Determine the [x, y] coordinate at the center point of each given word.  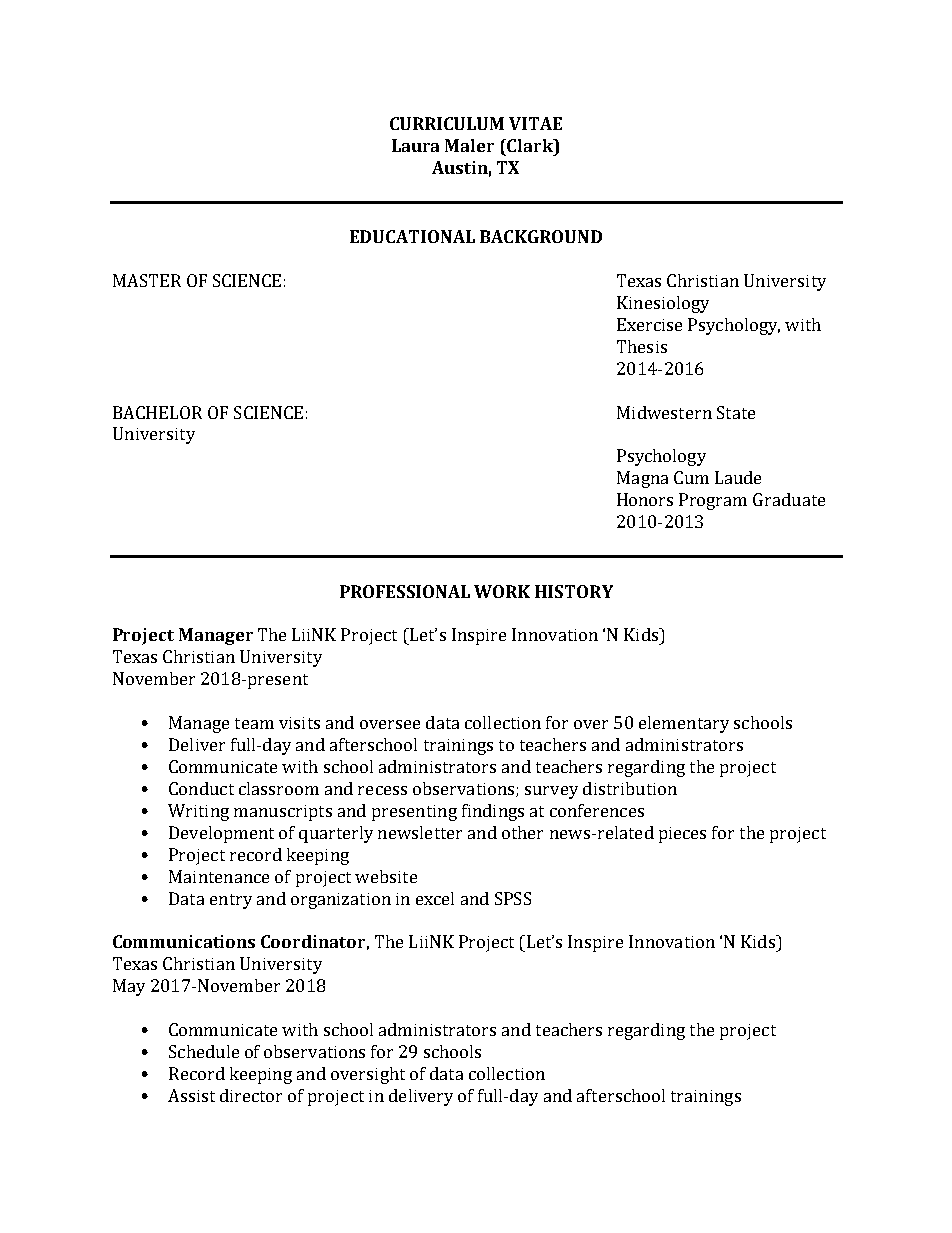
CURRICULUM [447, 123]
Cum [691, 477]
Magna [642, 479]
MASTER [147, 280]
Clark [531, 145]
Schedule [204, 1051]
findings [493, 812]
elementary [684, 724]
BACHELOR [157, 412]
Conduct [201, 788]
